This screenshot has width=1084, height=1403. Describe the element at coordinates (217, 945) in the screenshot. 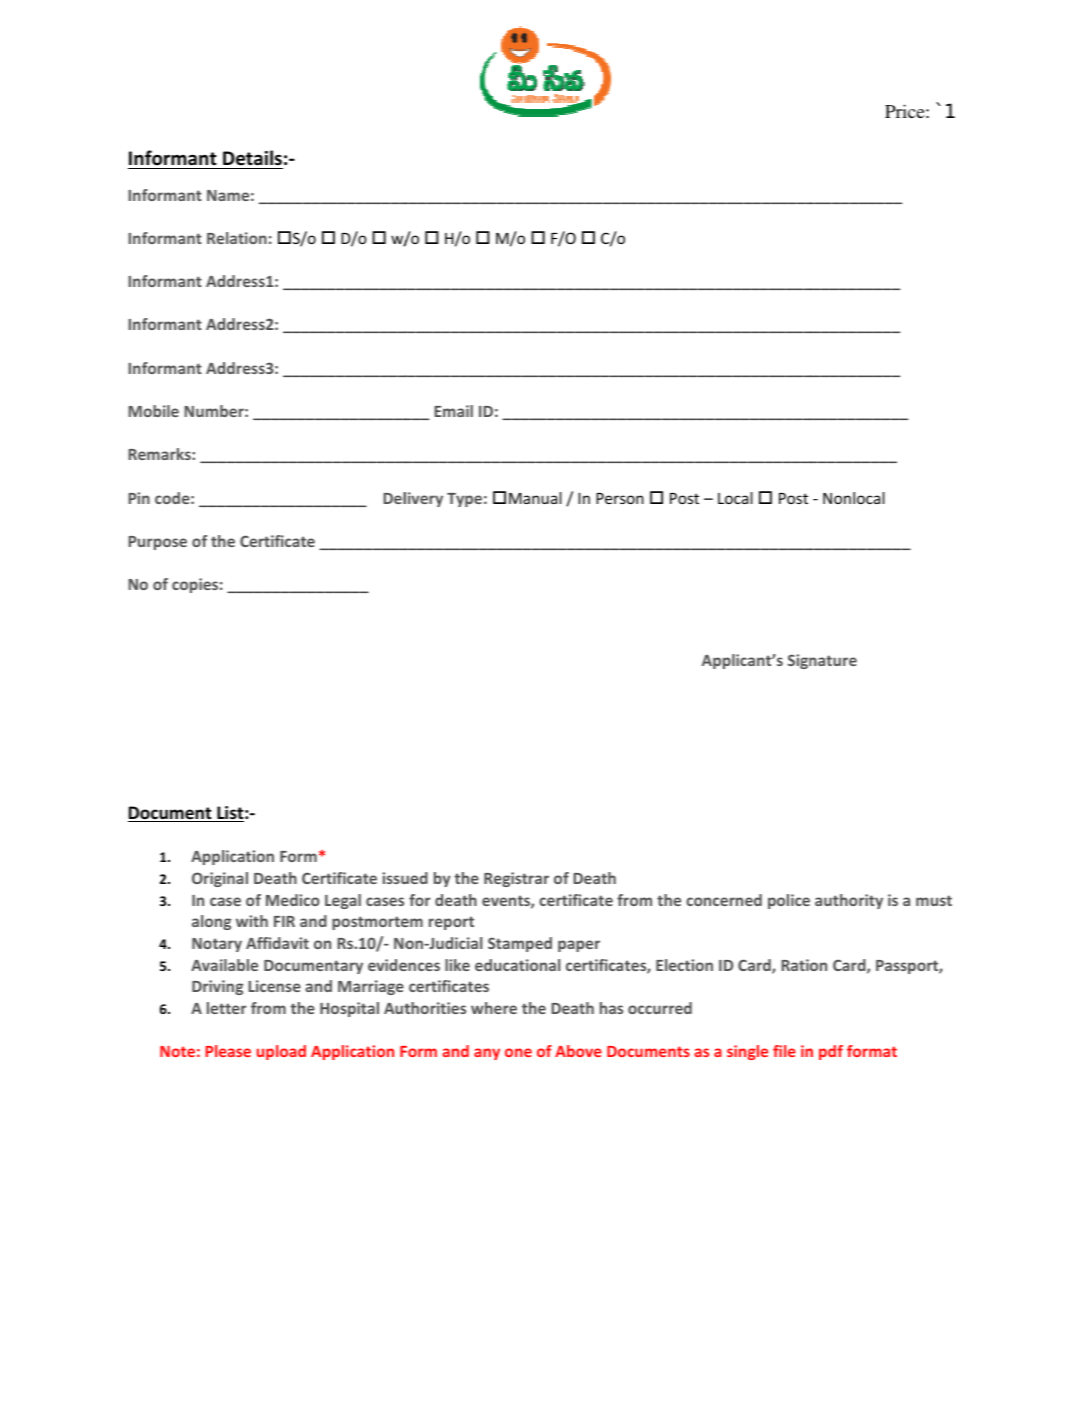

I see `Notary` at that location.
